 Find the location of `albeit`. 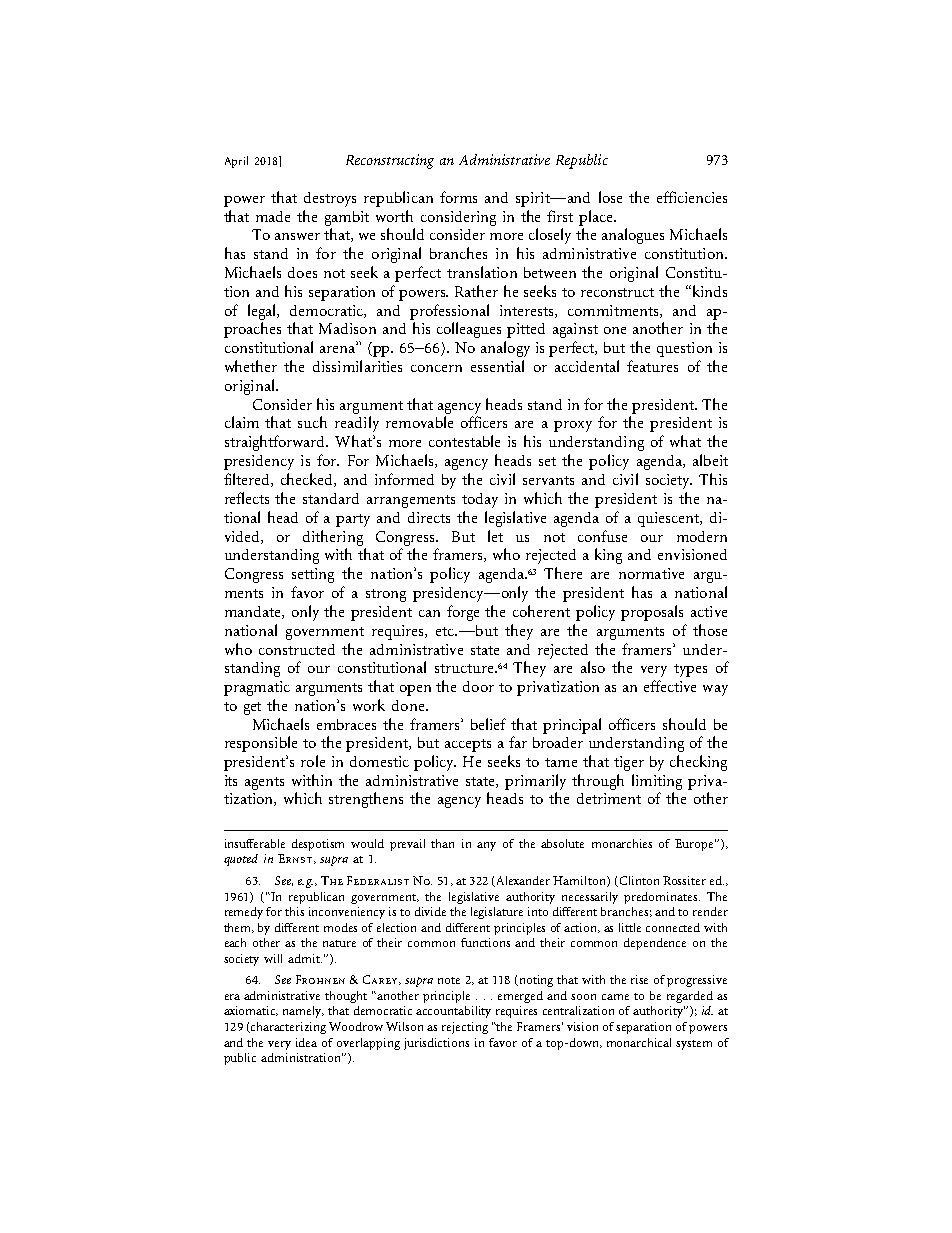

albeit is located at coordinates (710, 460).
